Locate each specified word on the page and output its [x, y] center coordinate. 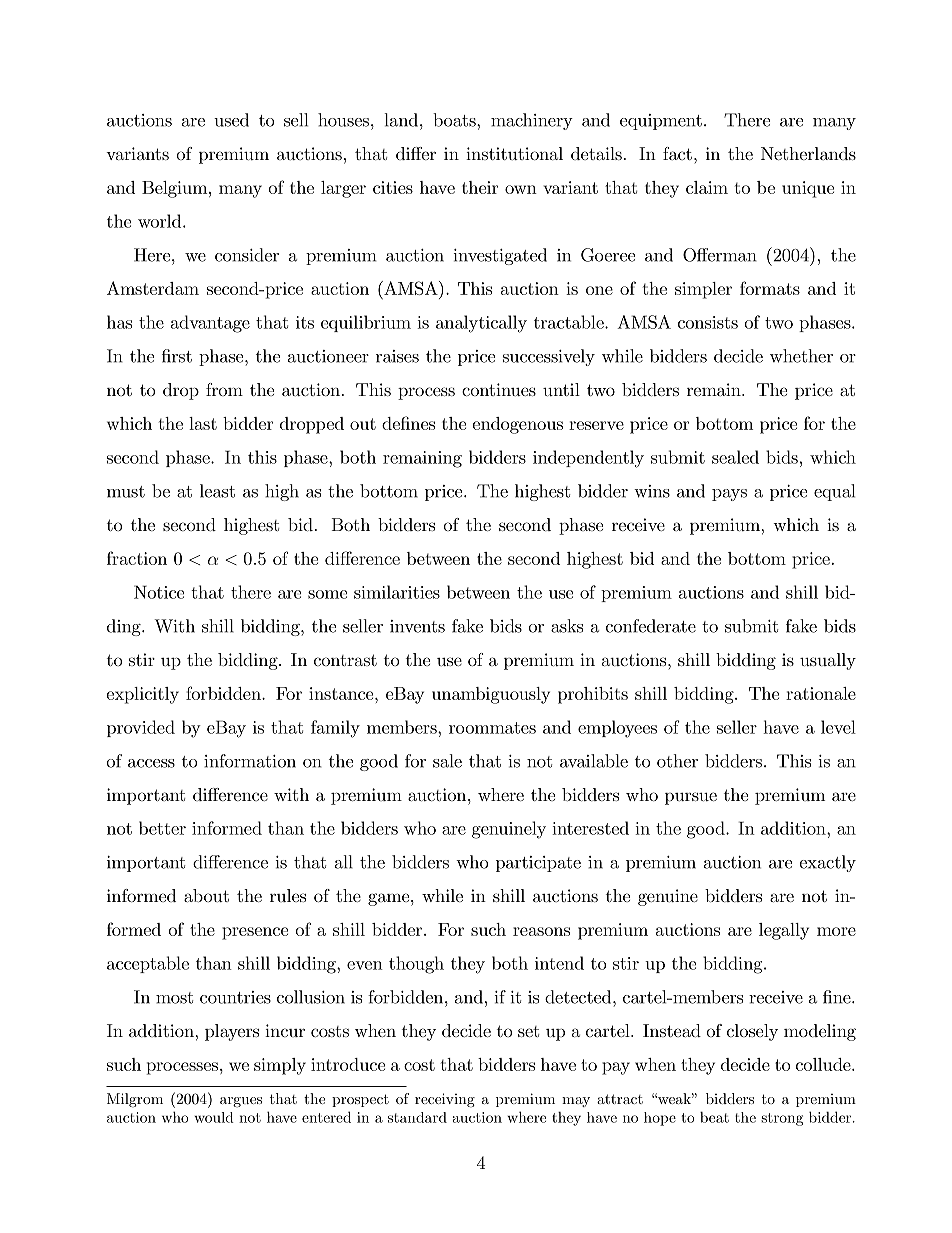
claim [707, 187]
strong [782, 1119]
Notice [159, 592]
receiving [445, 1100]
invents [417, 626]
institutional [514, 153]
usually [828, 661]
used [231, 120]
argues [241, 1102]
